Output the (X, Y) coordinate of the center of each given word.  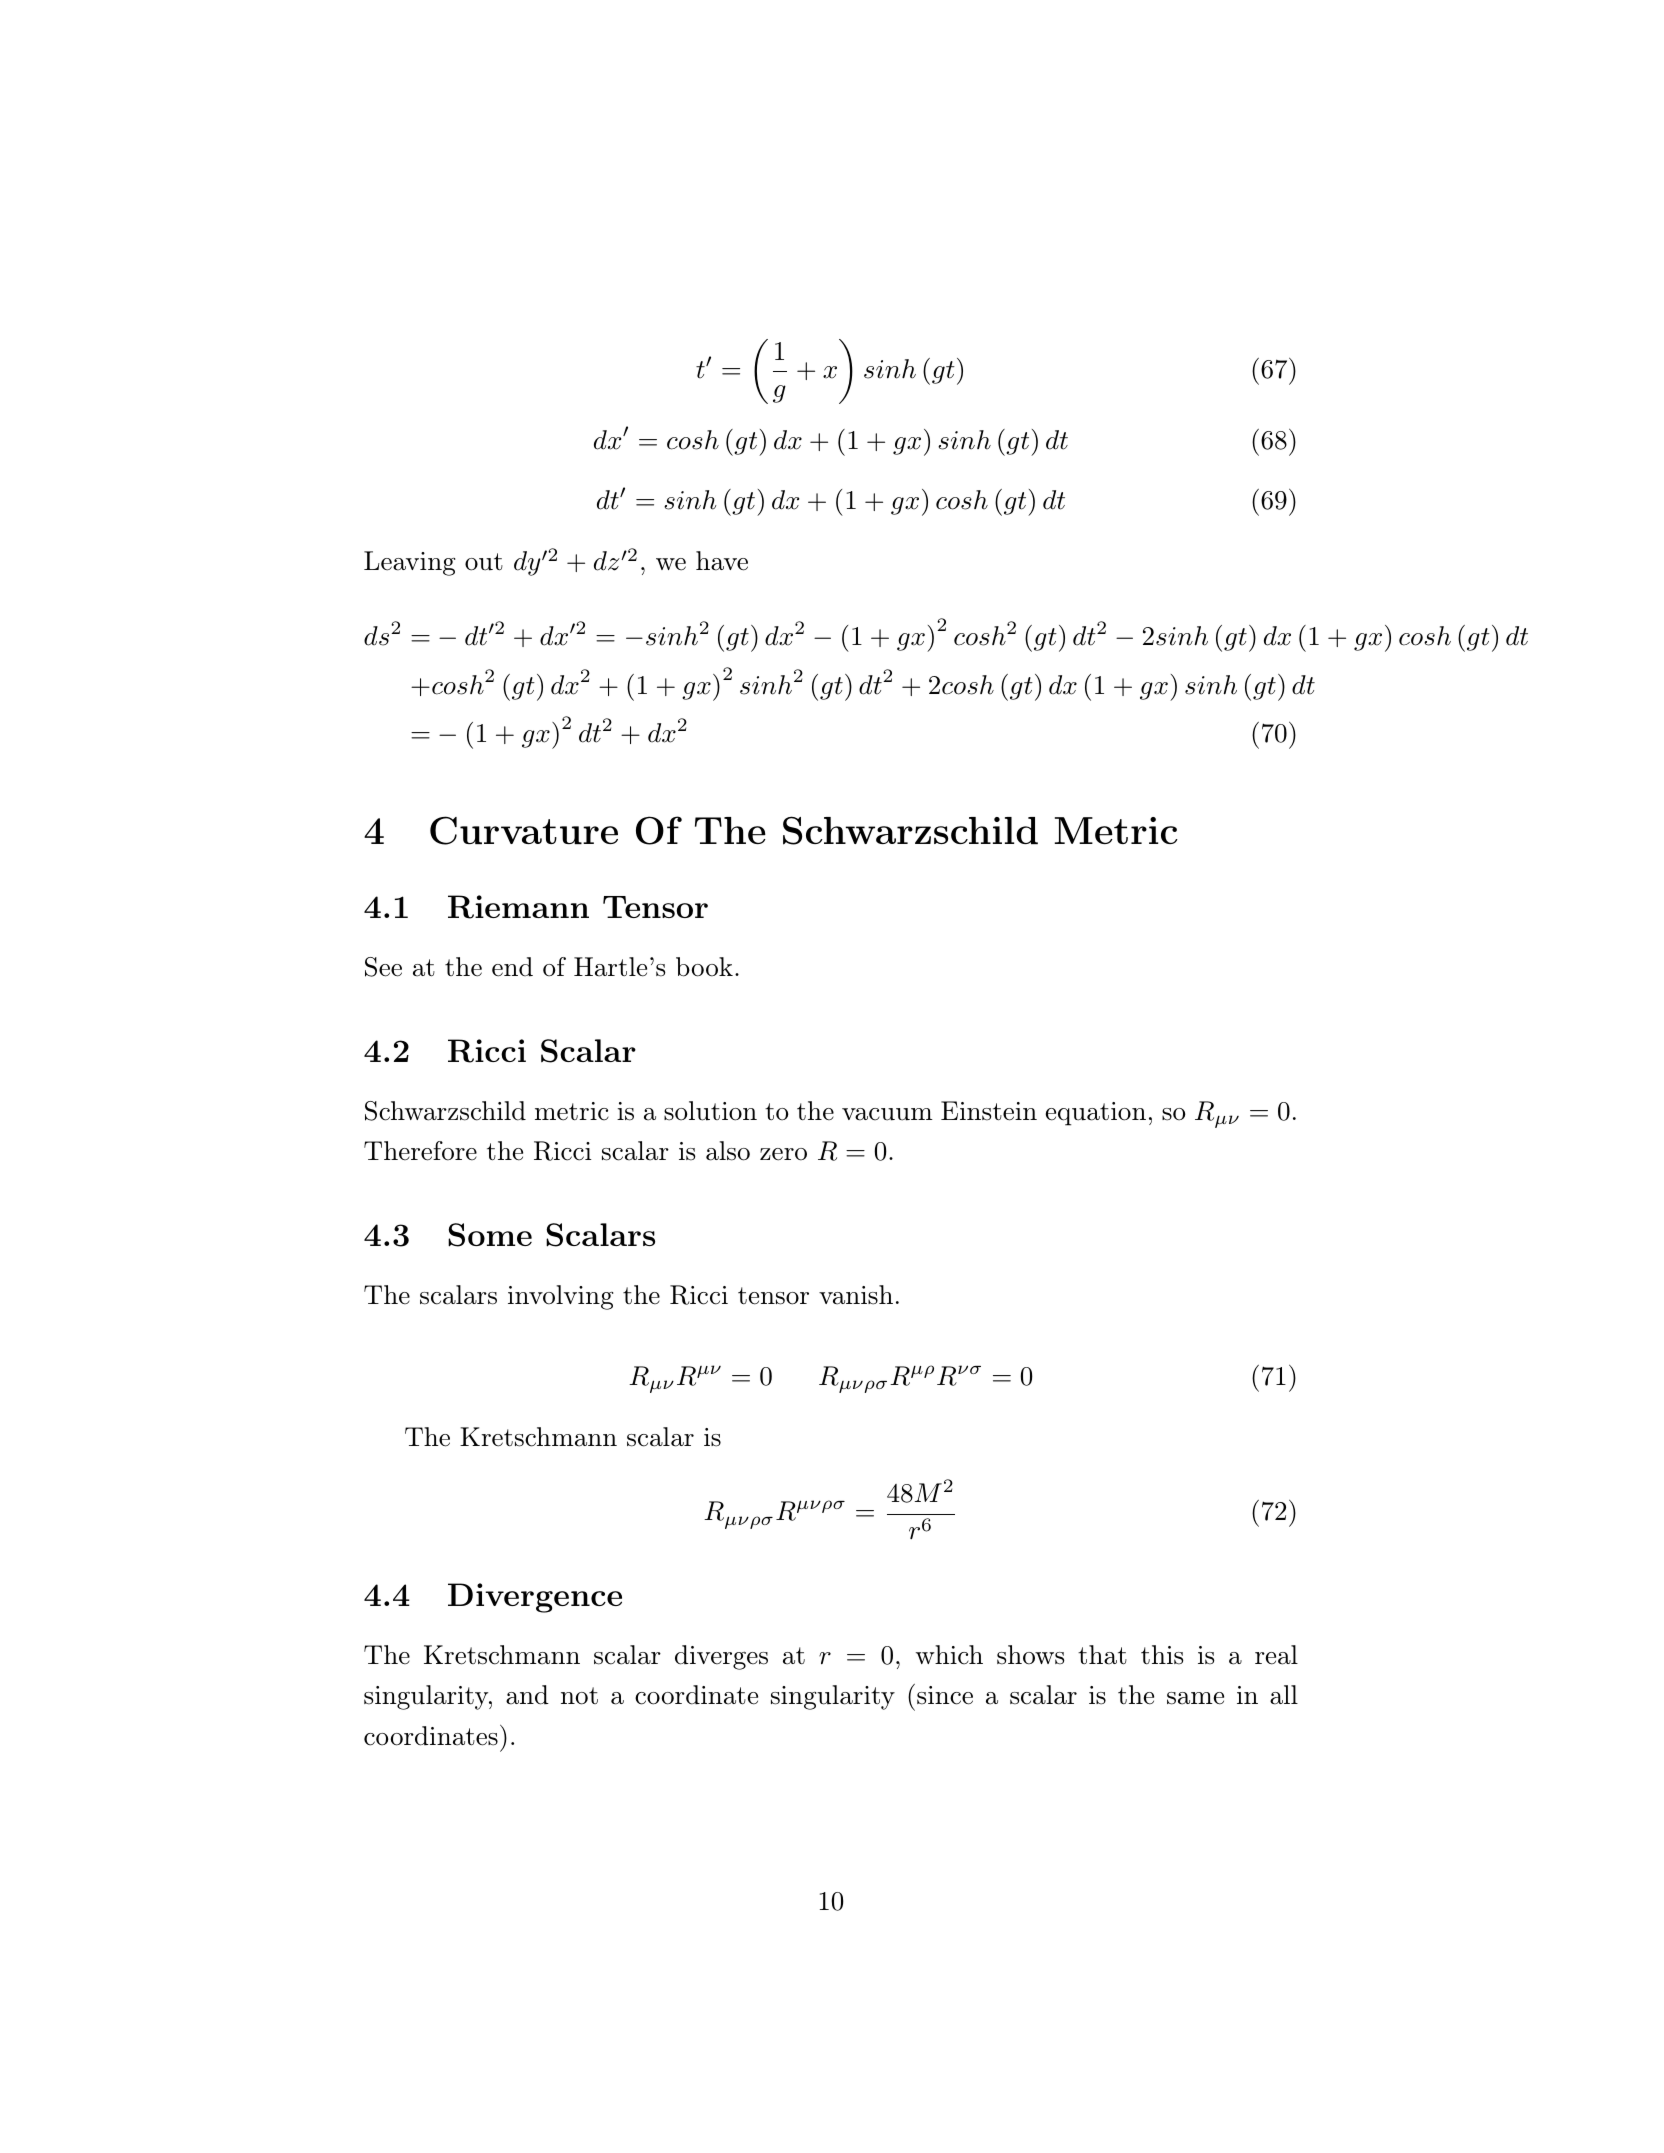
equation (1096, 1114)
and (527, 1695)
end (512, 967)
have (722, 561)
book (704, 967)
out (484, 562)
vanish (856, 1295)
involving (560, 1297)
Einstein (989, 1111)
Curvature (524, 830)
